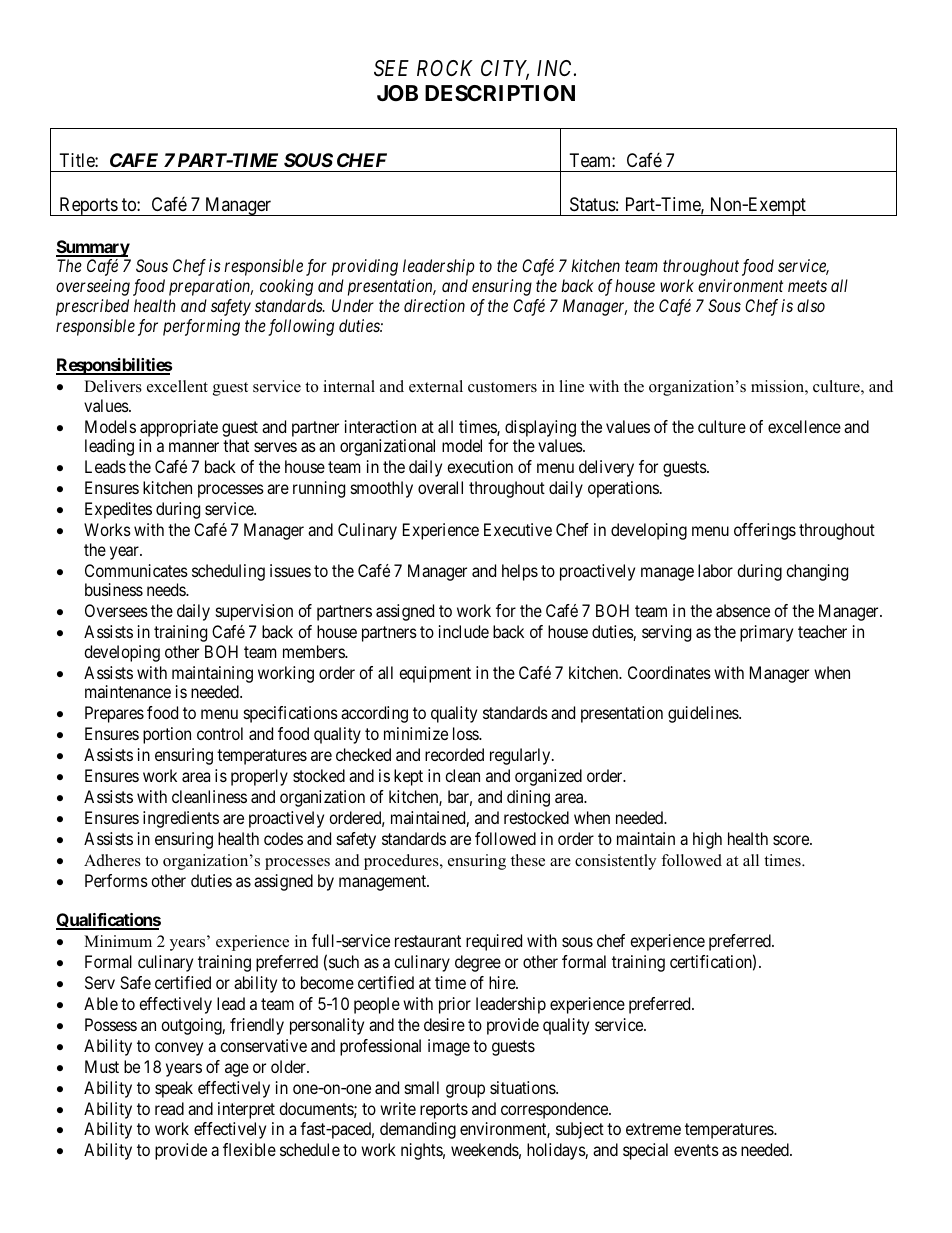 This page has height=1233, width=952. What do you see at coordinates (169, 1108) in the page?
I see `read` at bounding box center [169, 1108].
